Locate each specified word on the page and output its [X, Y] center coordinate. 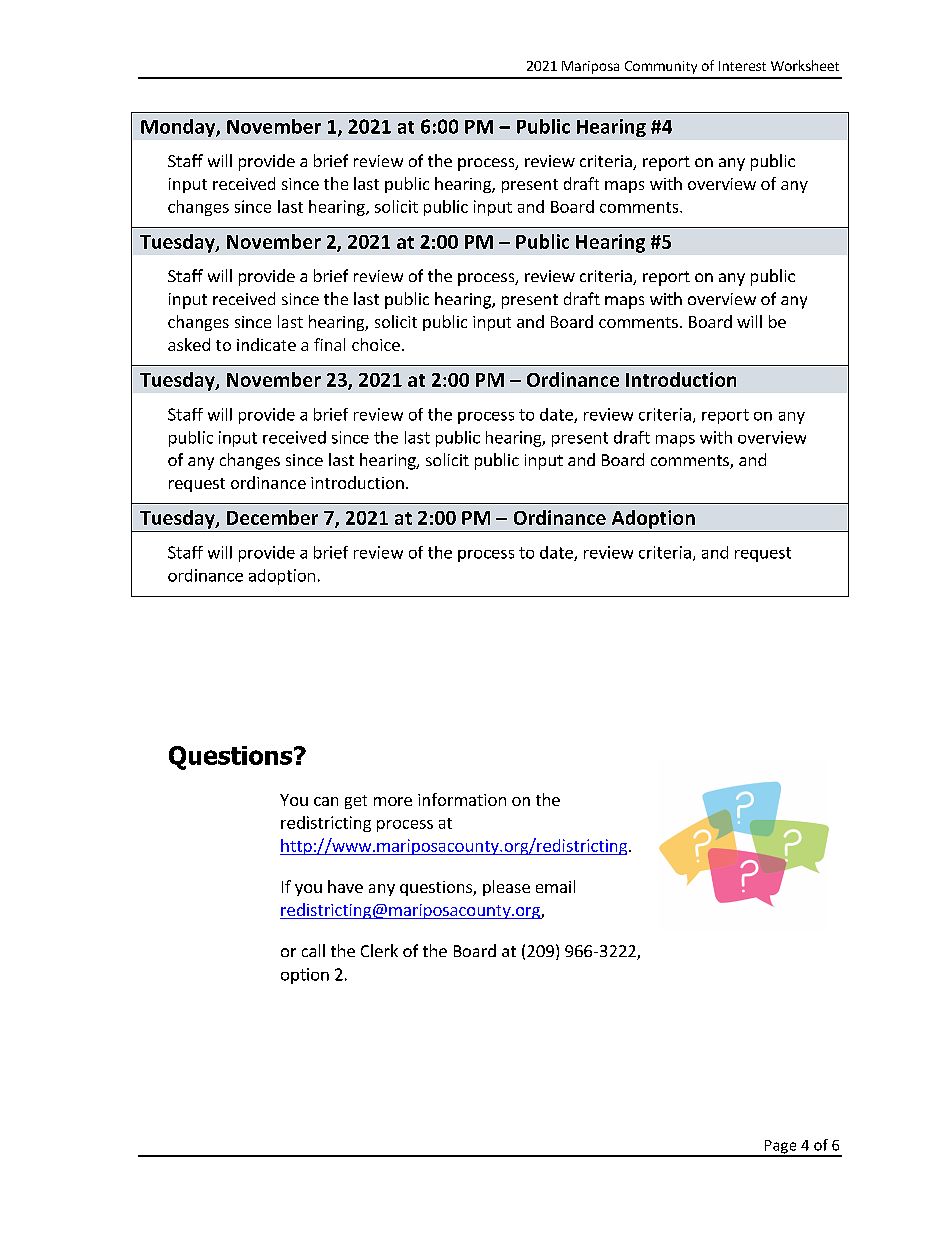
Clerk [379, 950]
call [313, 950]
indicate [266, 344]
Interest [742, 66]
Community [661, 67]
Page [780, 1148]
